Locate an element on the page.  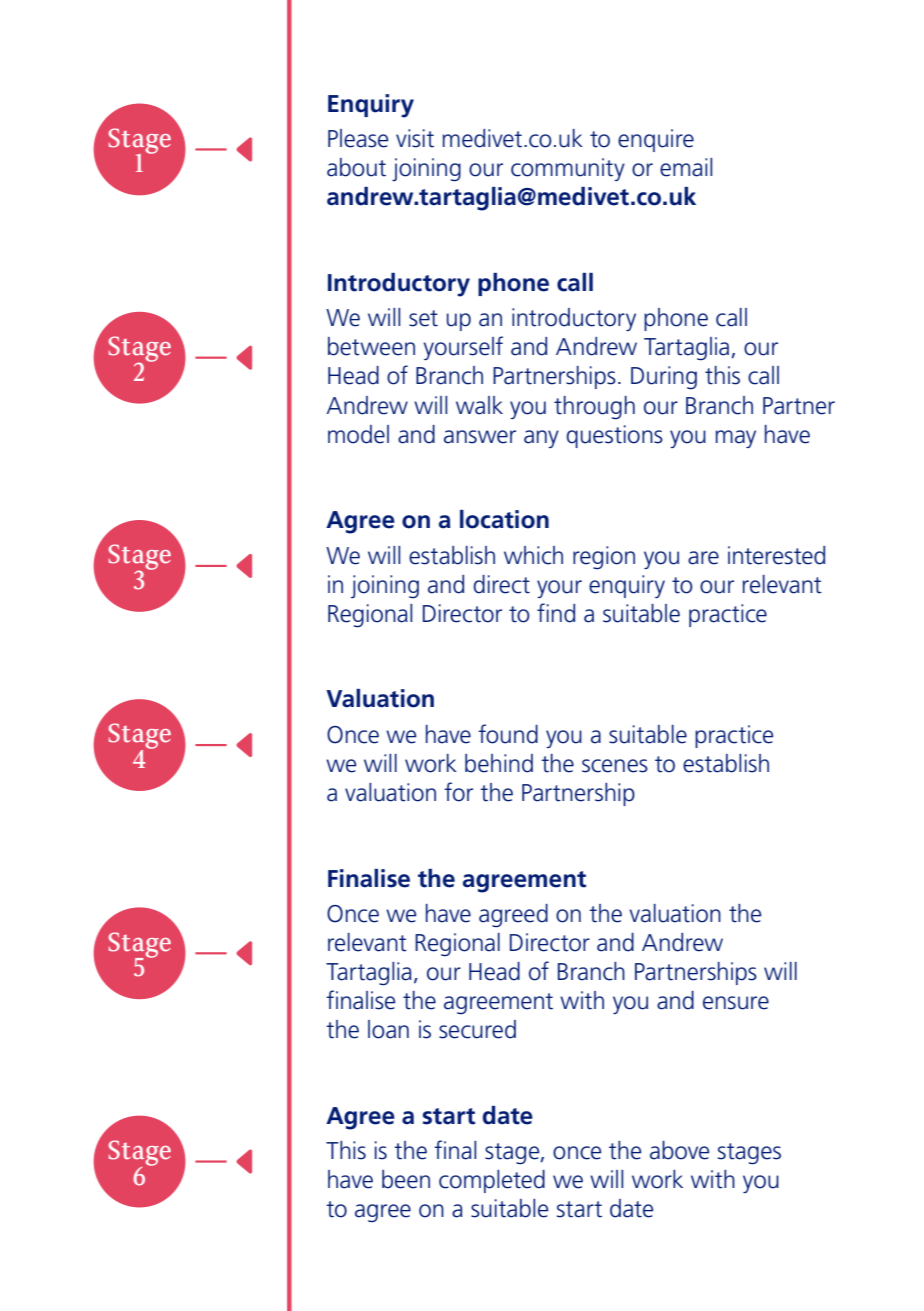
which is located at coordinates (533, 555).
